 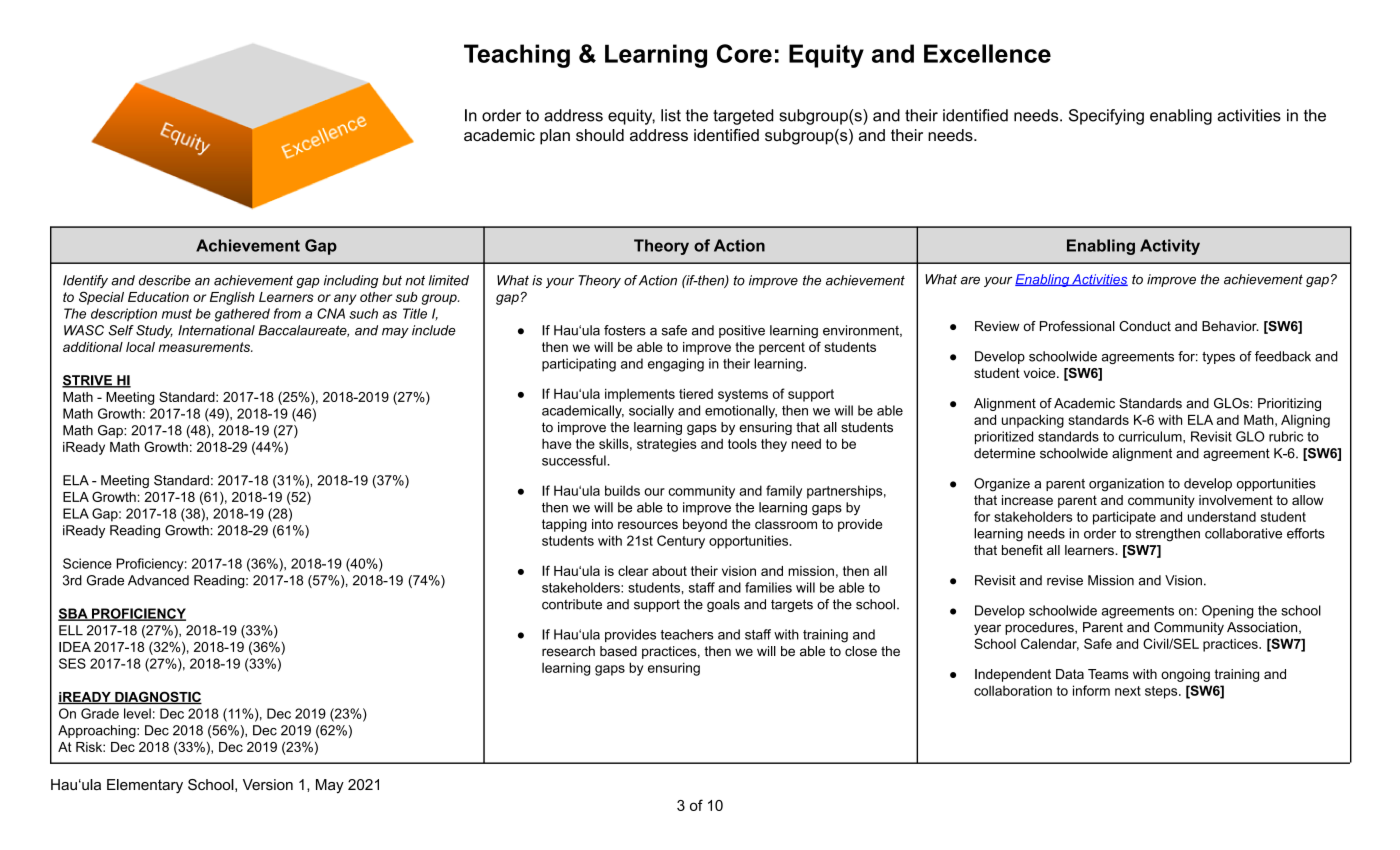 I want to click on Specifying, so click(x=1106, y=117).
